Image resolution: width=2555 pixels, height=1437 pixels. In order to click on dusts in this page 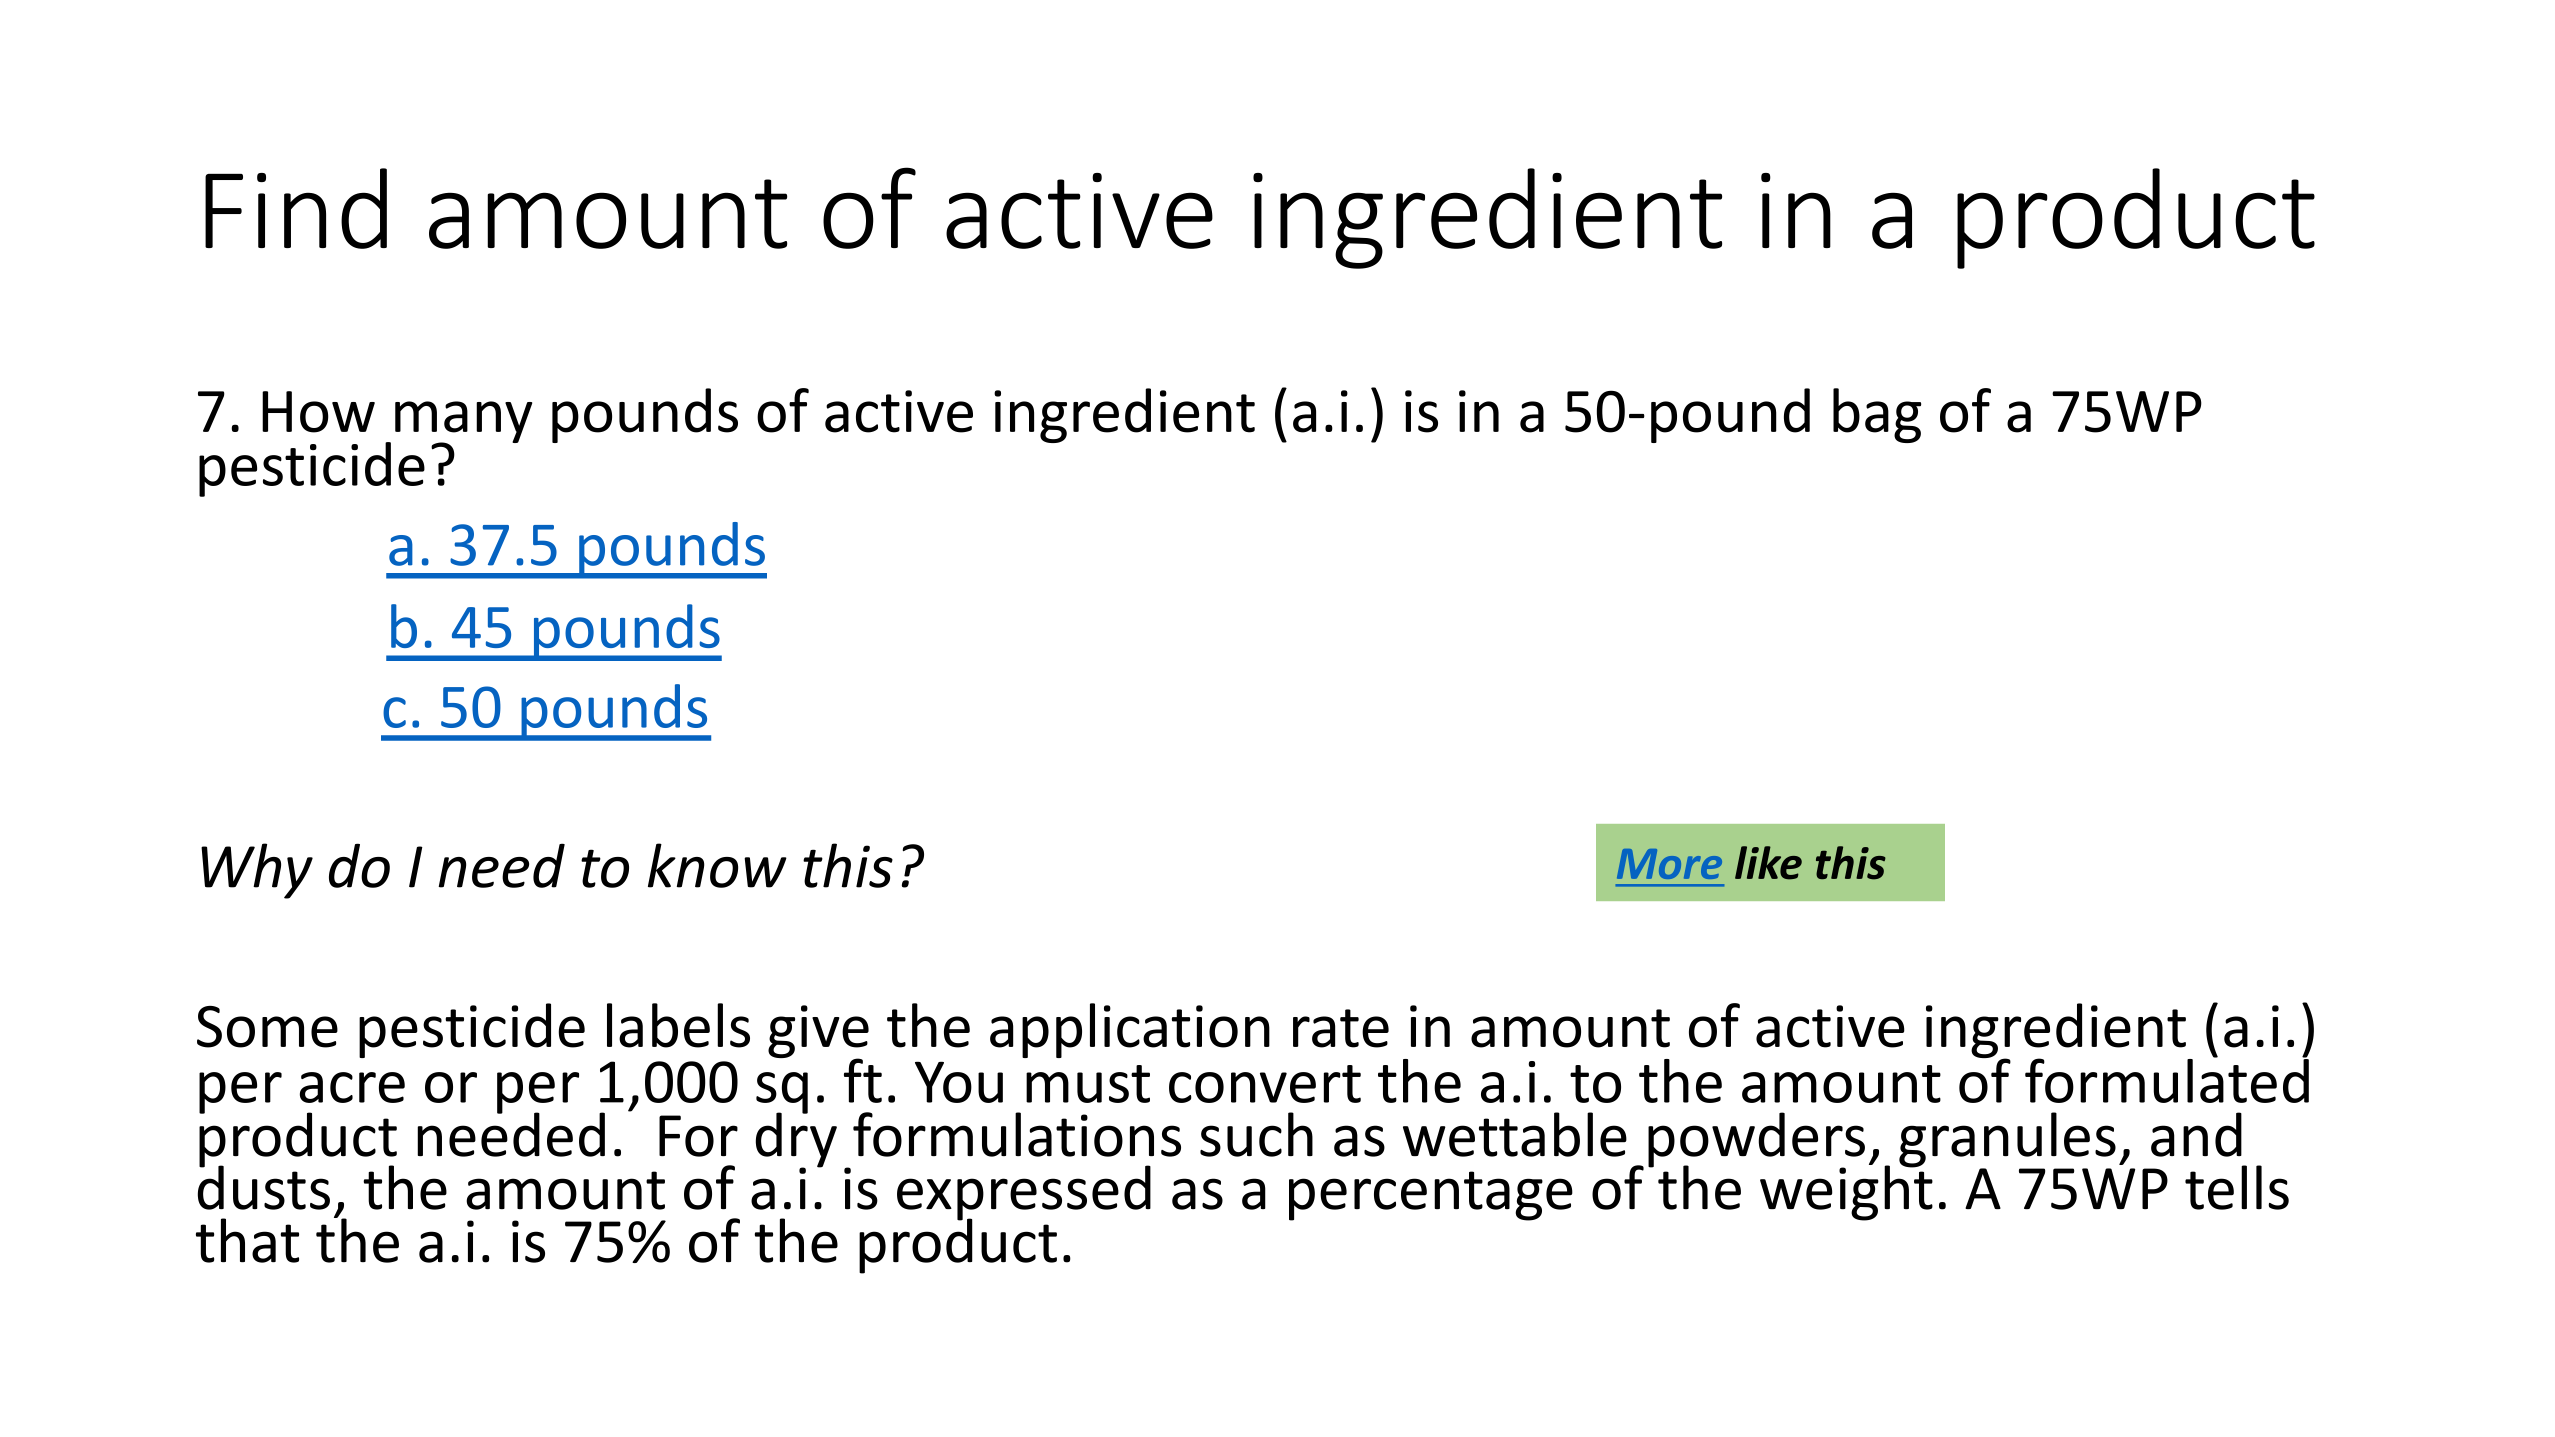, I will do `click(264, 1186)`.
